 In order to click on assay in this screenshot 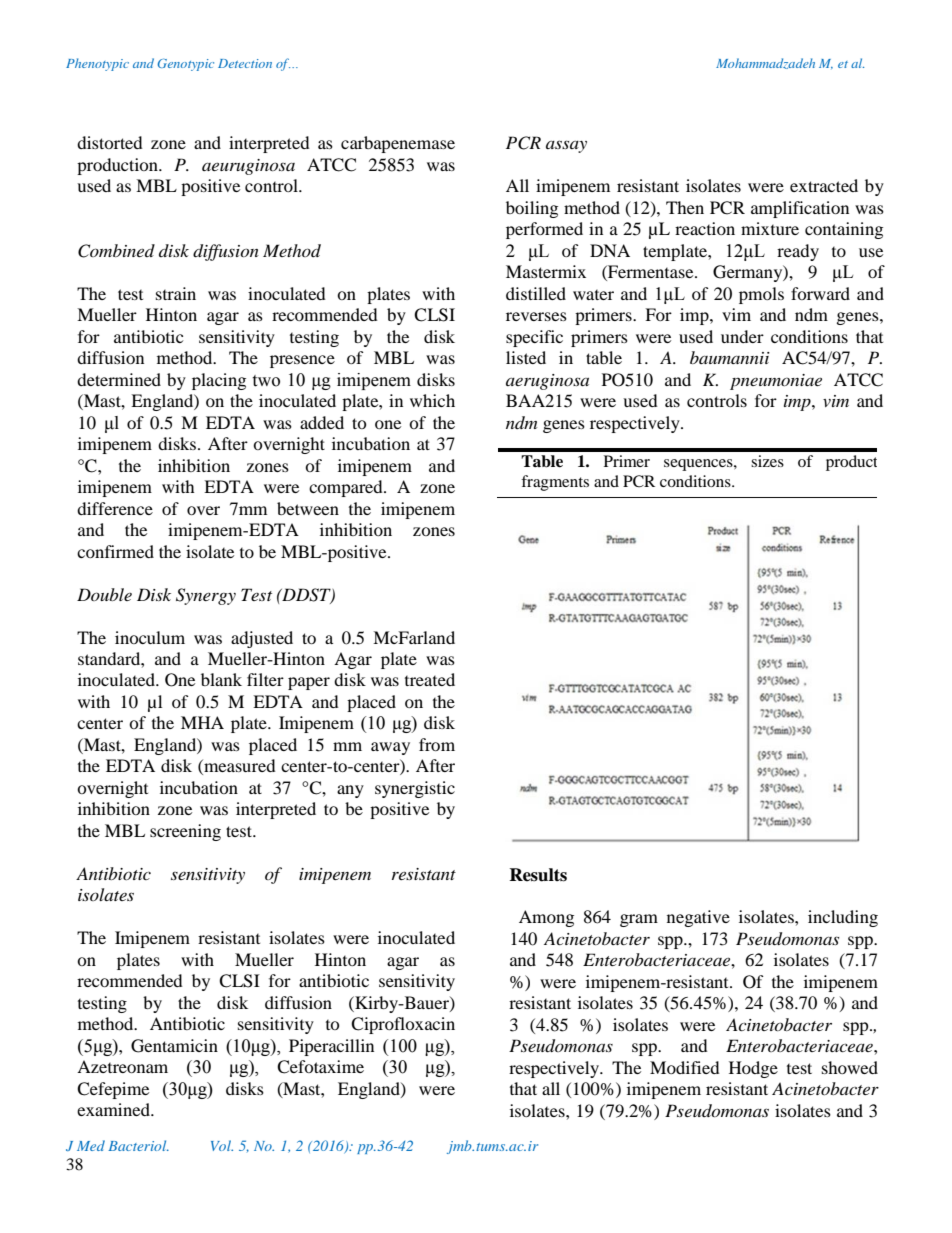, I will do `click(566, 146)`.
